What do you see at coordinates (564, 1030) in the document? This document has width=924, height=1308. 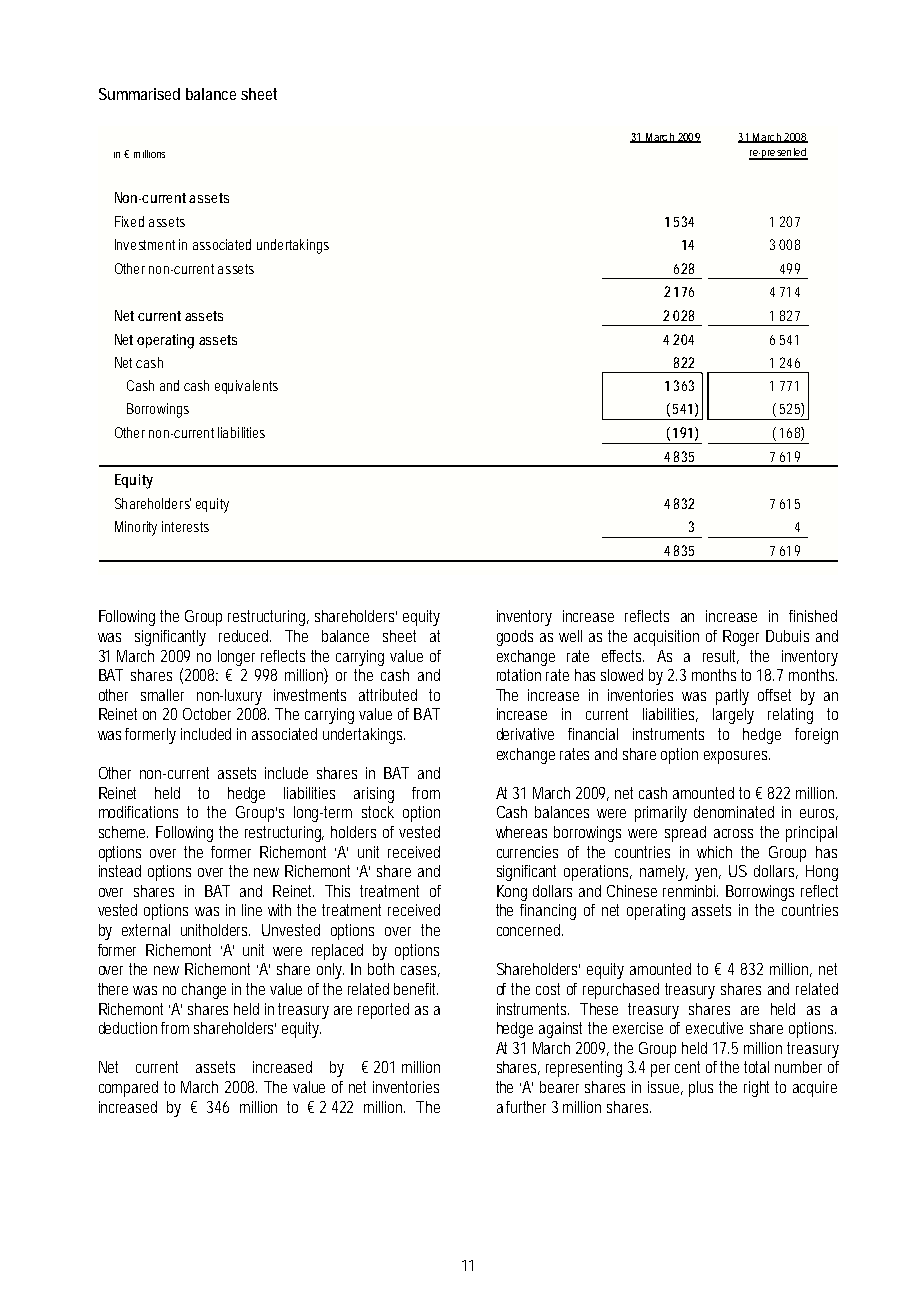 I see `against` at bounding box center [564, 1030].
